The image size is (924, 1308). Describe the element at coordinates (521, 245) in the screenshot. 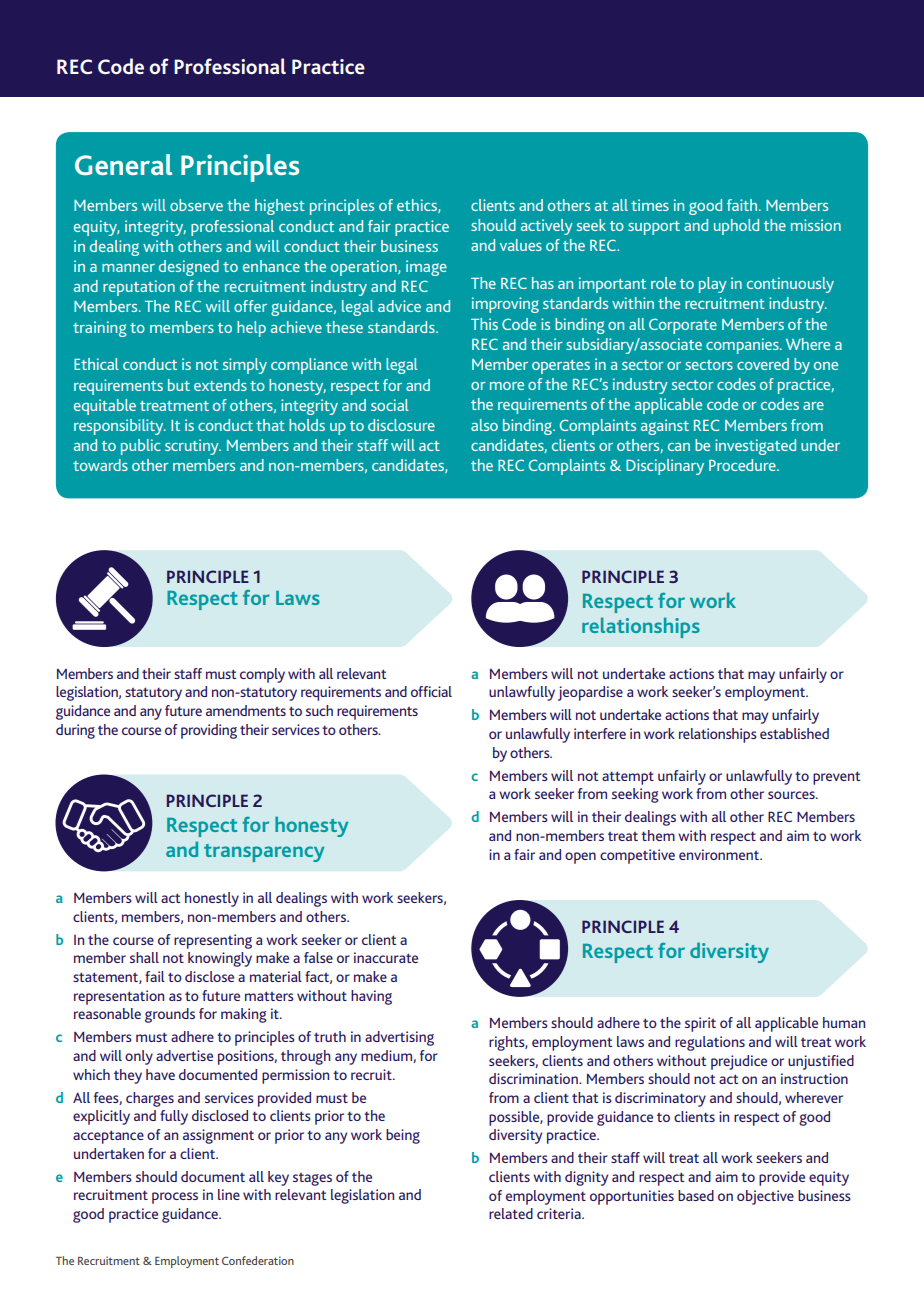

I see `values` at that location.
